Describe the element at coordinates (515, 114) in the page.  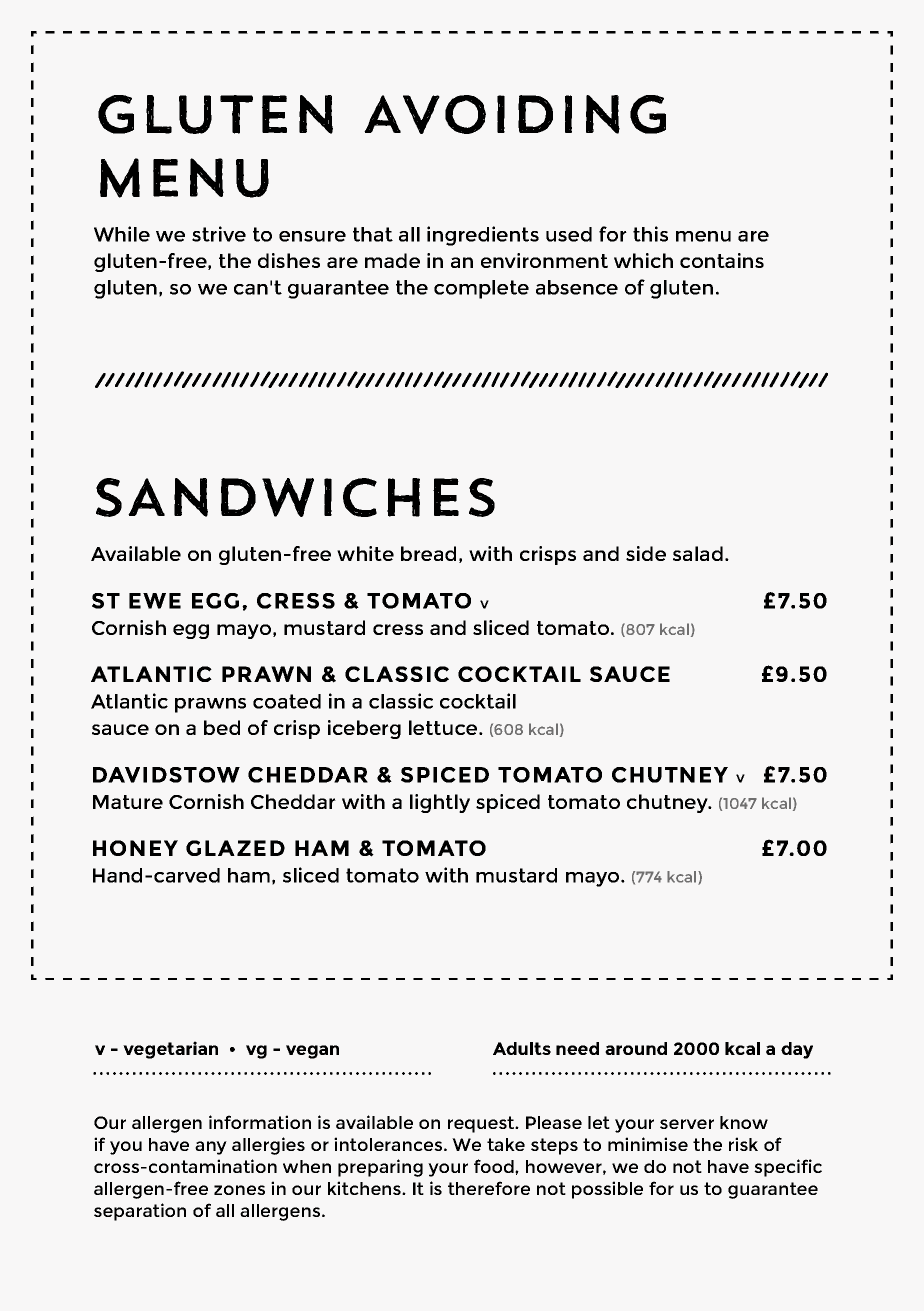
I see `AVOIDING` at that location.
